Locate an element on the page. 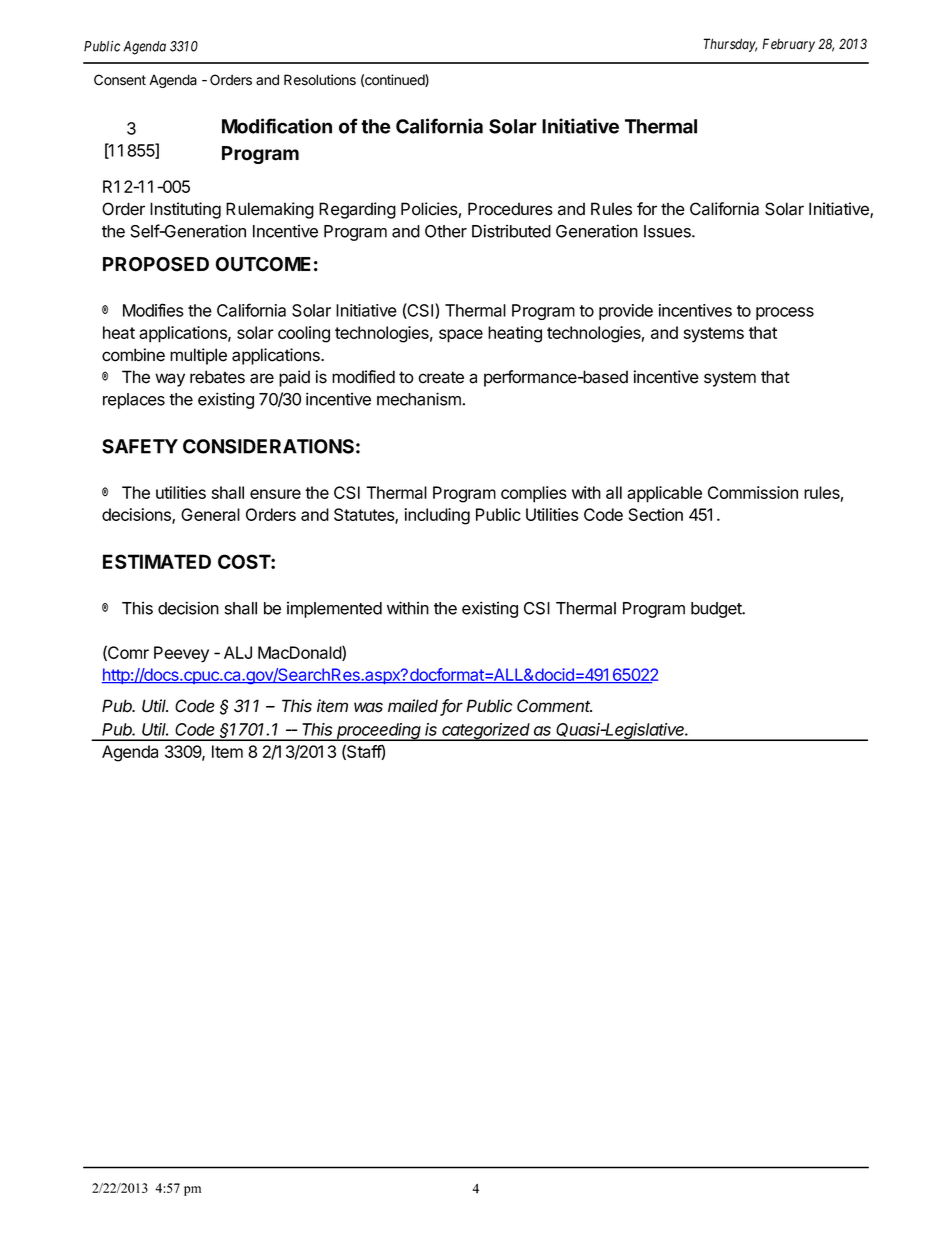 This document has width=952, height=1233. ALJ is located at coordinates (238, 652).
